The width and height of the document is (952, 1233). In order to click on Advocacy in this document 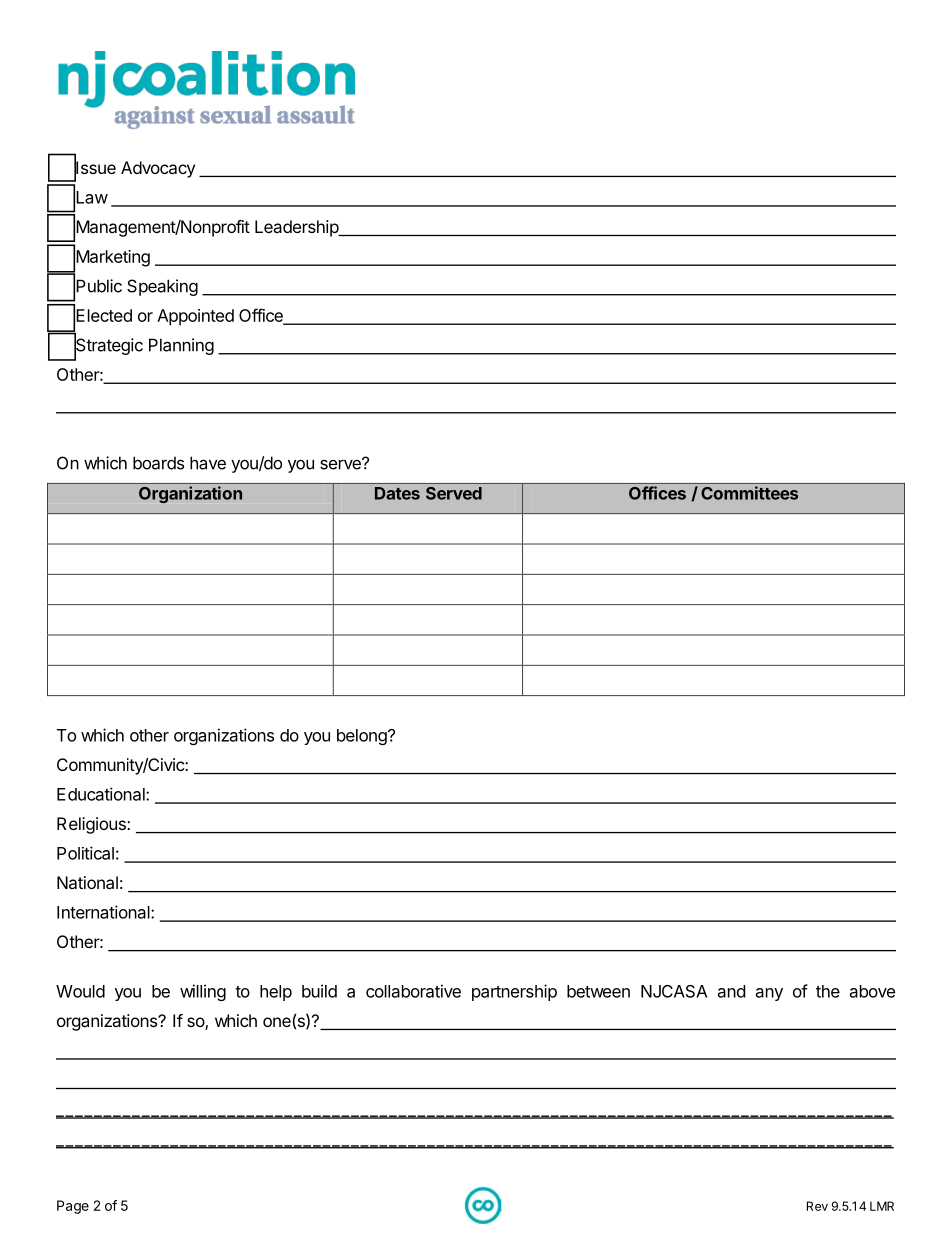, I will do `click(158, 169)`.
